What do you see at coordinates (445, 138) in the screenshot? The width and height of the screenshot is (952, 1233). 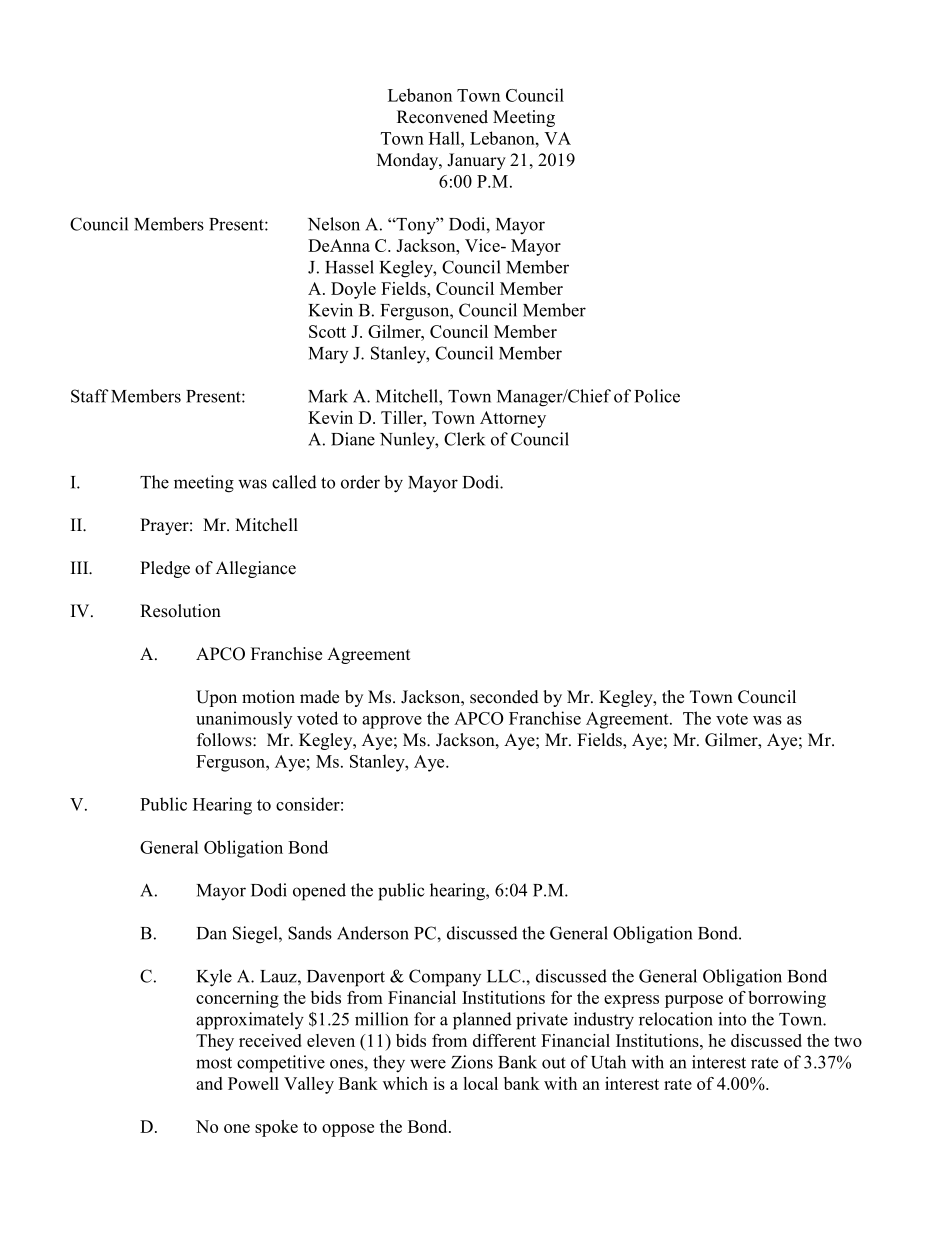 I see `Hall` at bounding box center [445, 138].
